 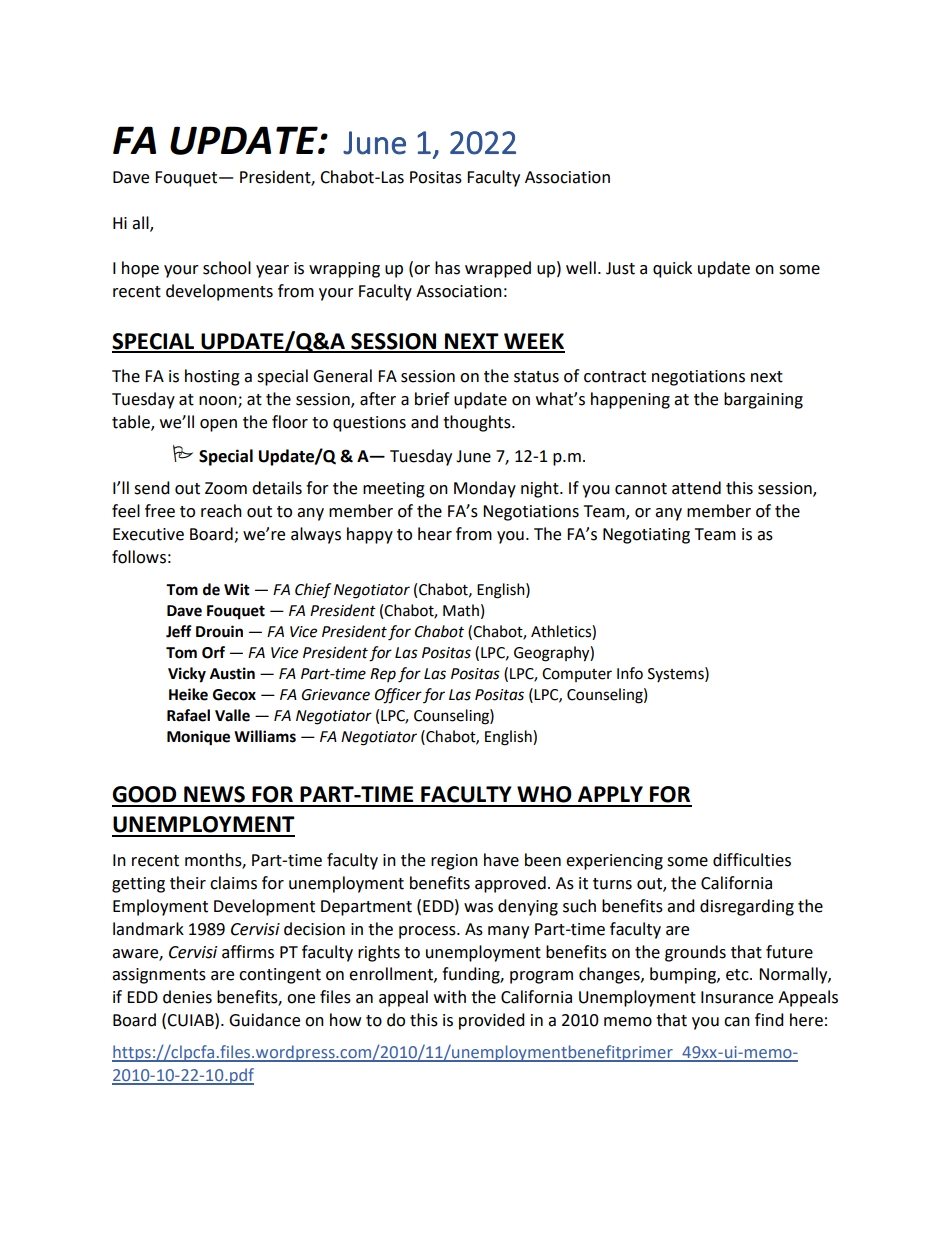 I want to click on with, so click(x=450, y=997).
